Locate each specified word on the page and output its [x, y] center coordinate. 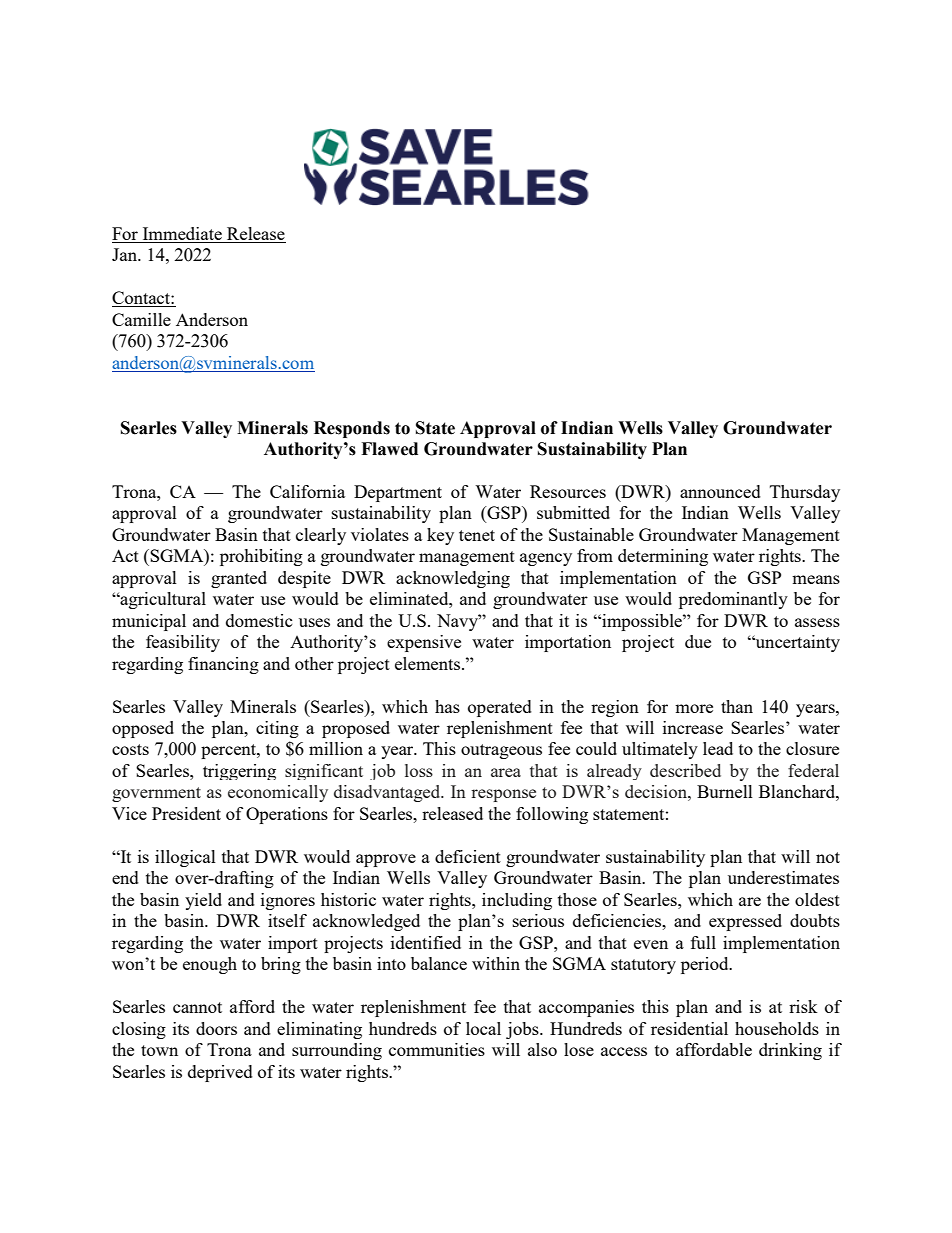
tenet [477, 535]
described [685, 770]
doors [216, 1028]
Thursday [805, 493]
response [503, 795]
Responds [352, 429]
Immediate [182, 235]
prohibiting [261, 557]
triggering [239, 772]
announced [720, 491]
